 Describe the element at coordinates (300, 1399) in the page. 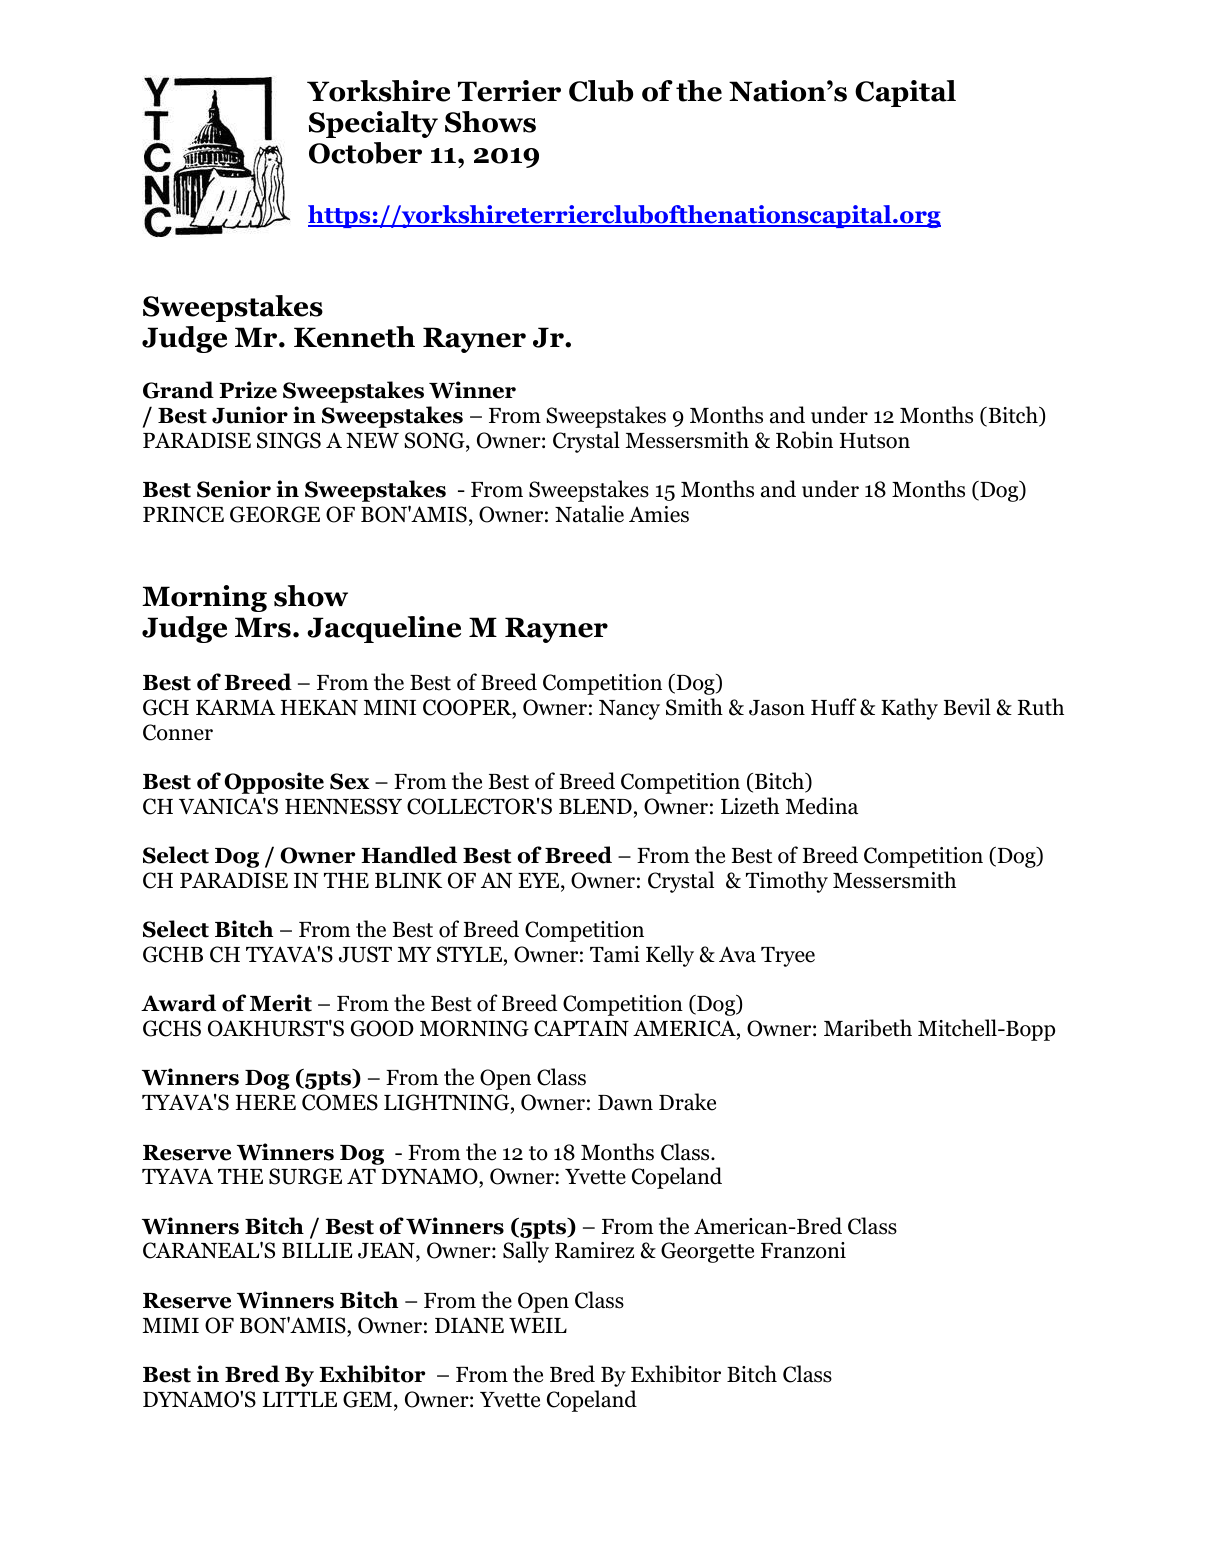

I see `LITTLE` at that location.
